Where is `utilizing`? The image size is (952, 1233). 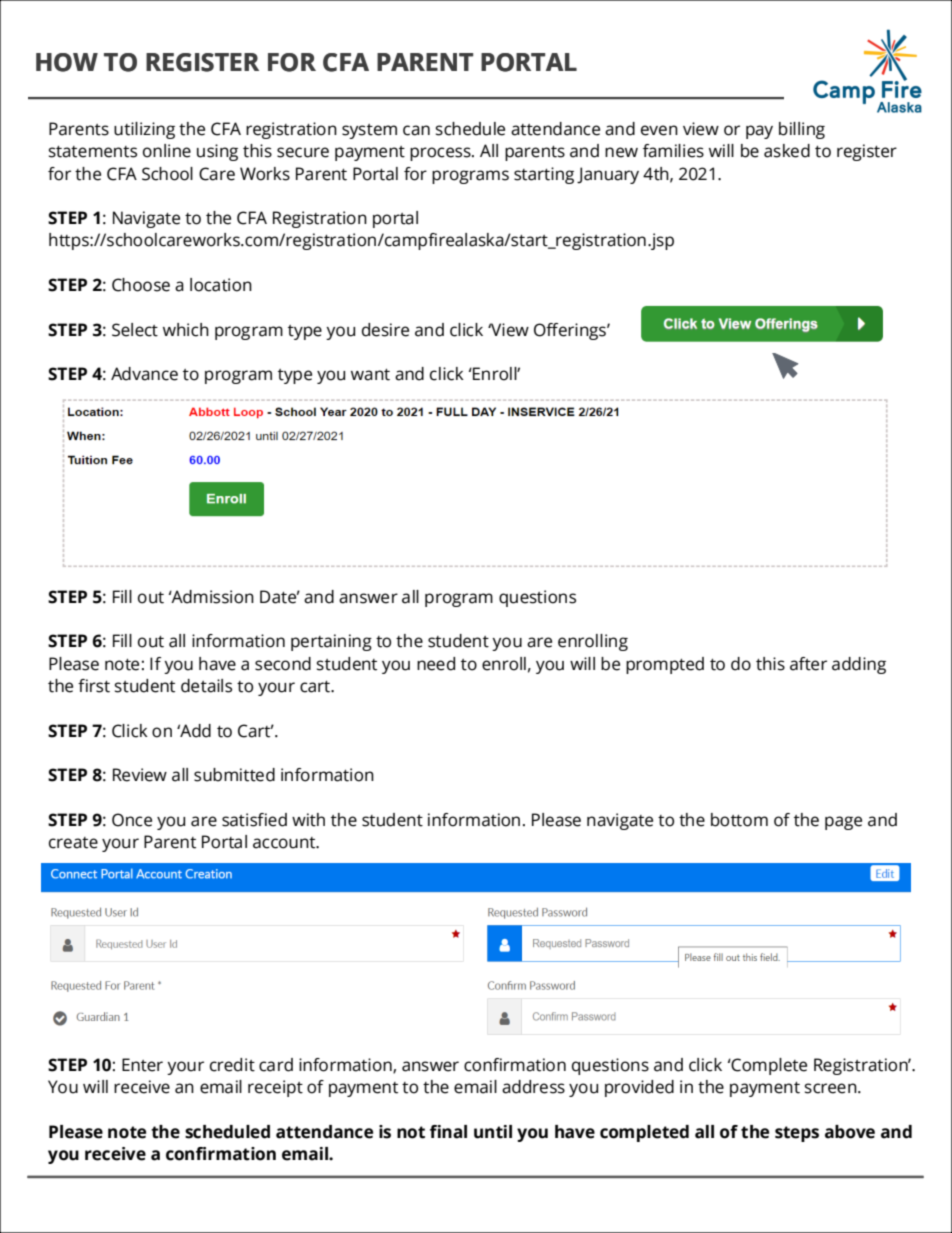
utilizing is located at coordinates (144, 130).
